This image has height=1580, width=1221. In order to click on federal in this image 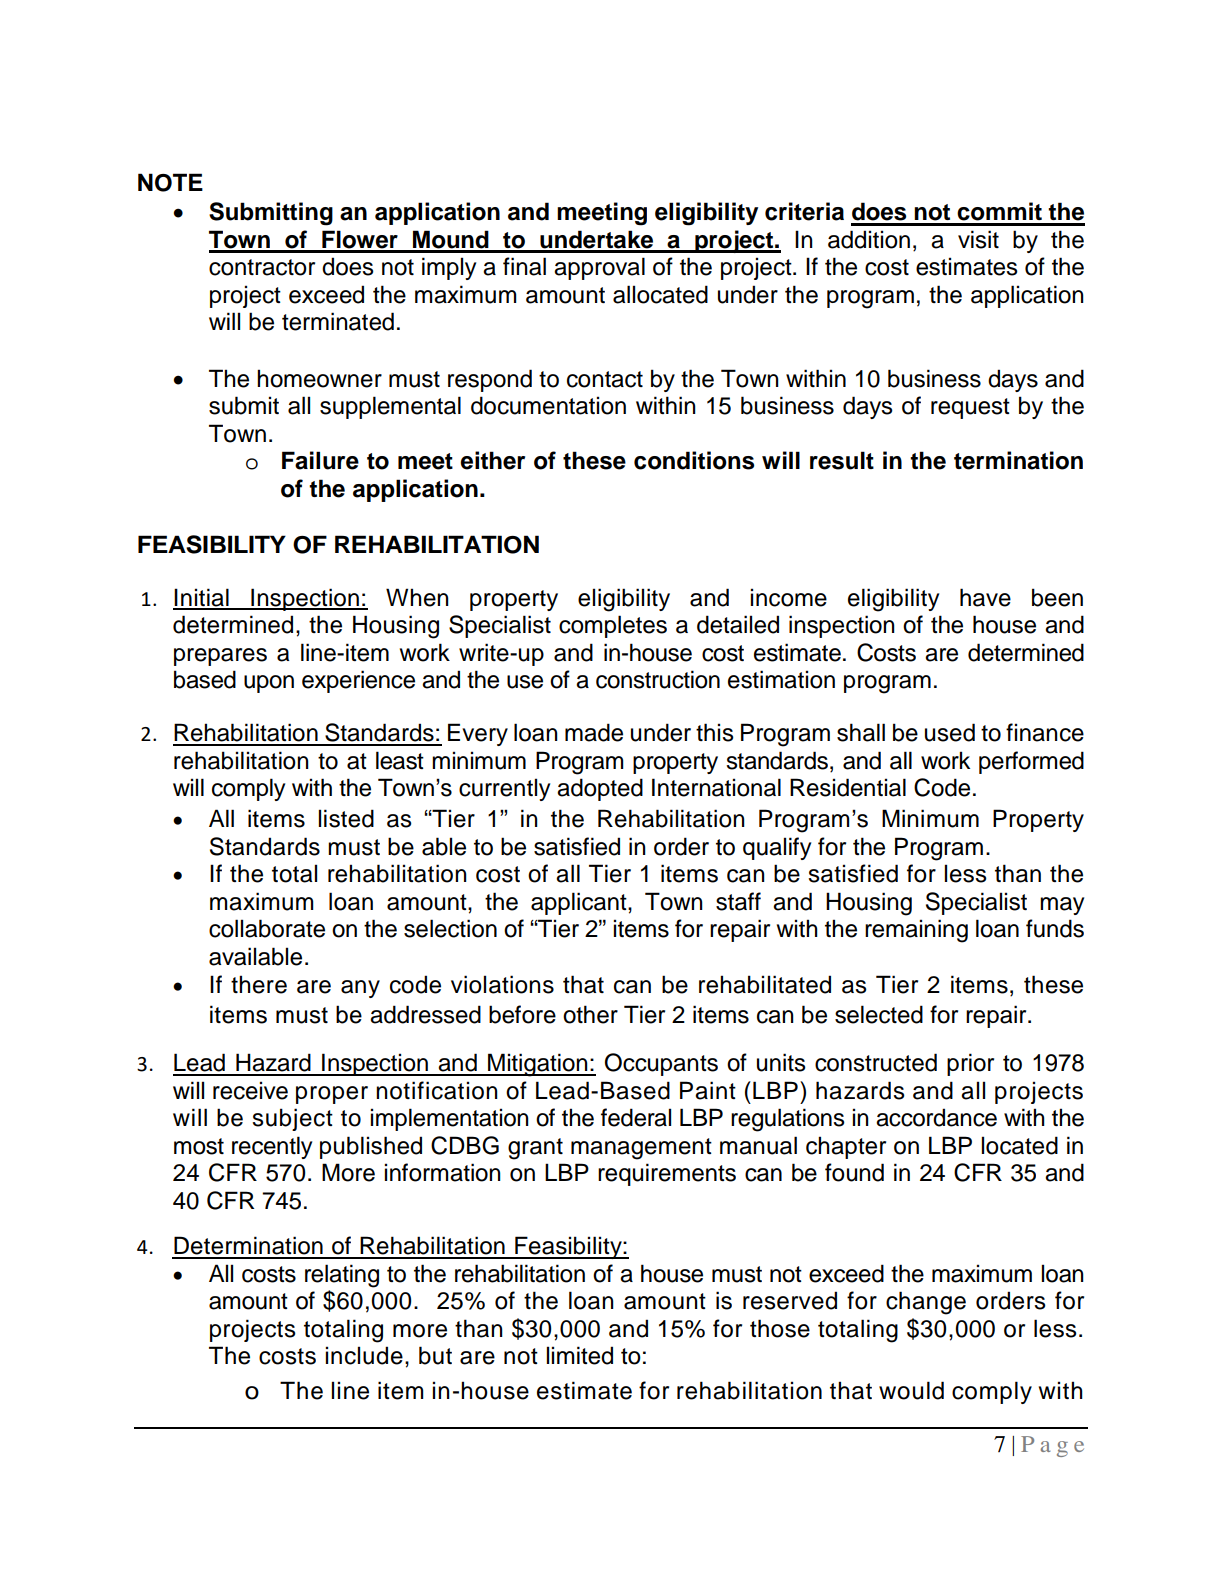, I will do `click(636, 1117)`.
